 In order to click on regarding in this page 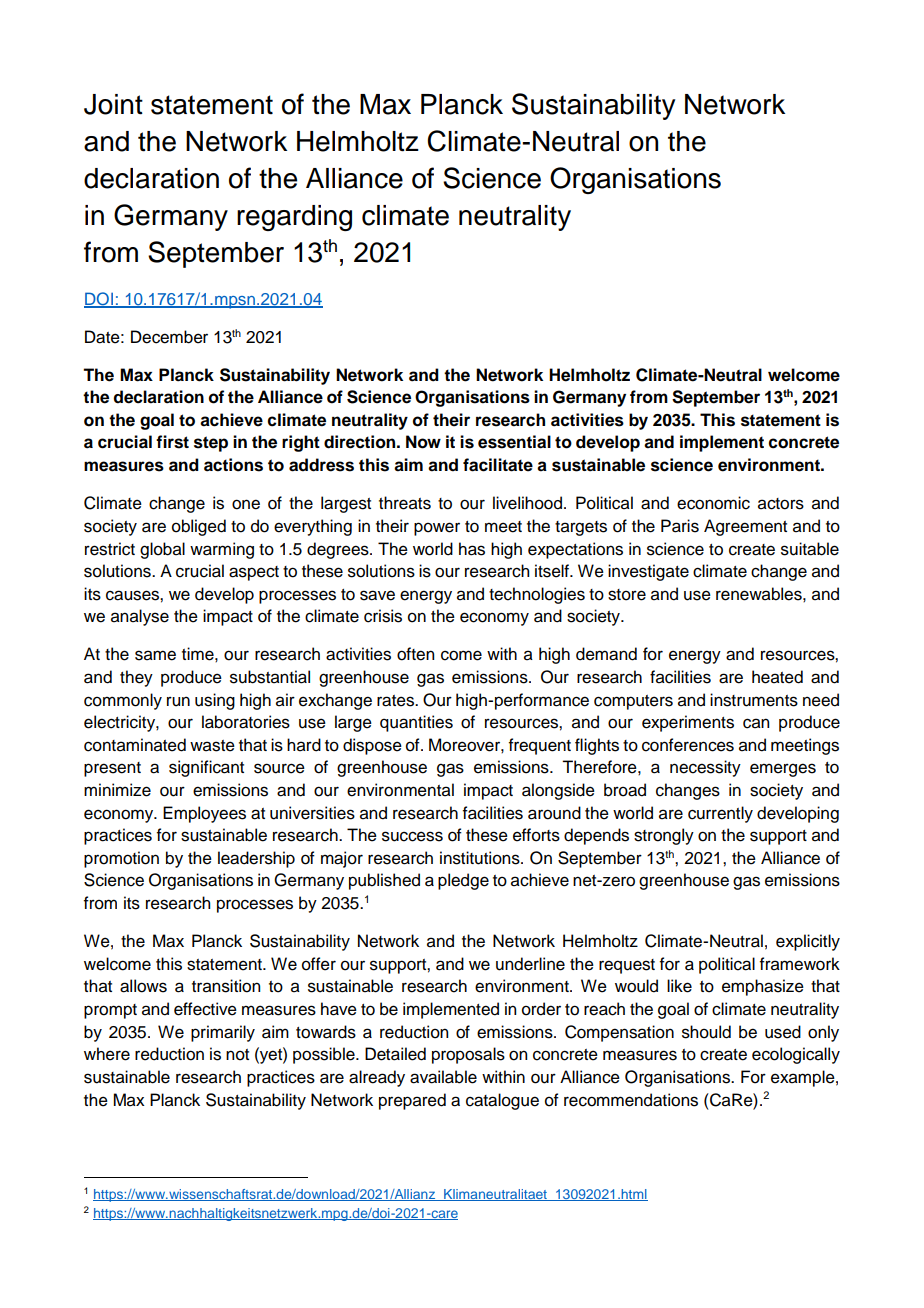, I will do `click(294, 218)`.
